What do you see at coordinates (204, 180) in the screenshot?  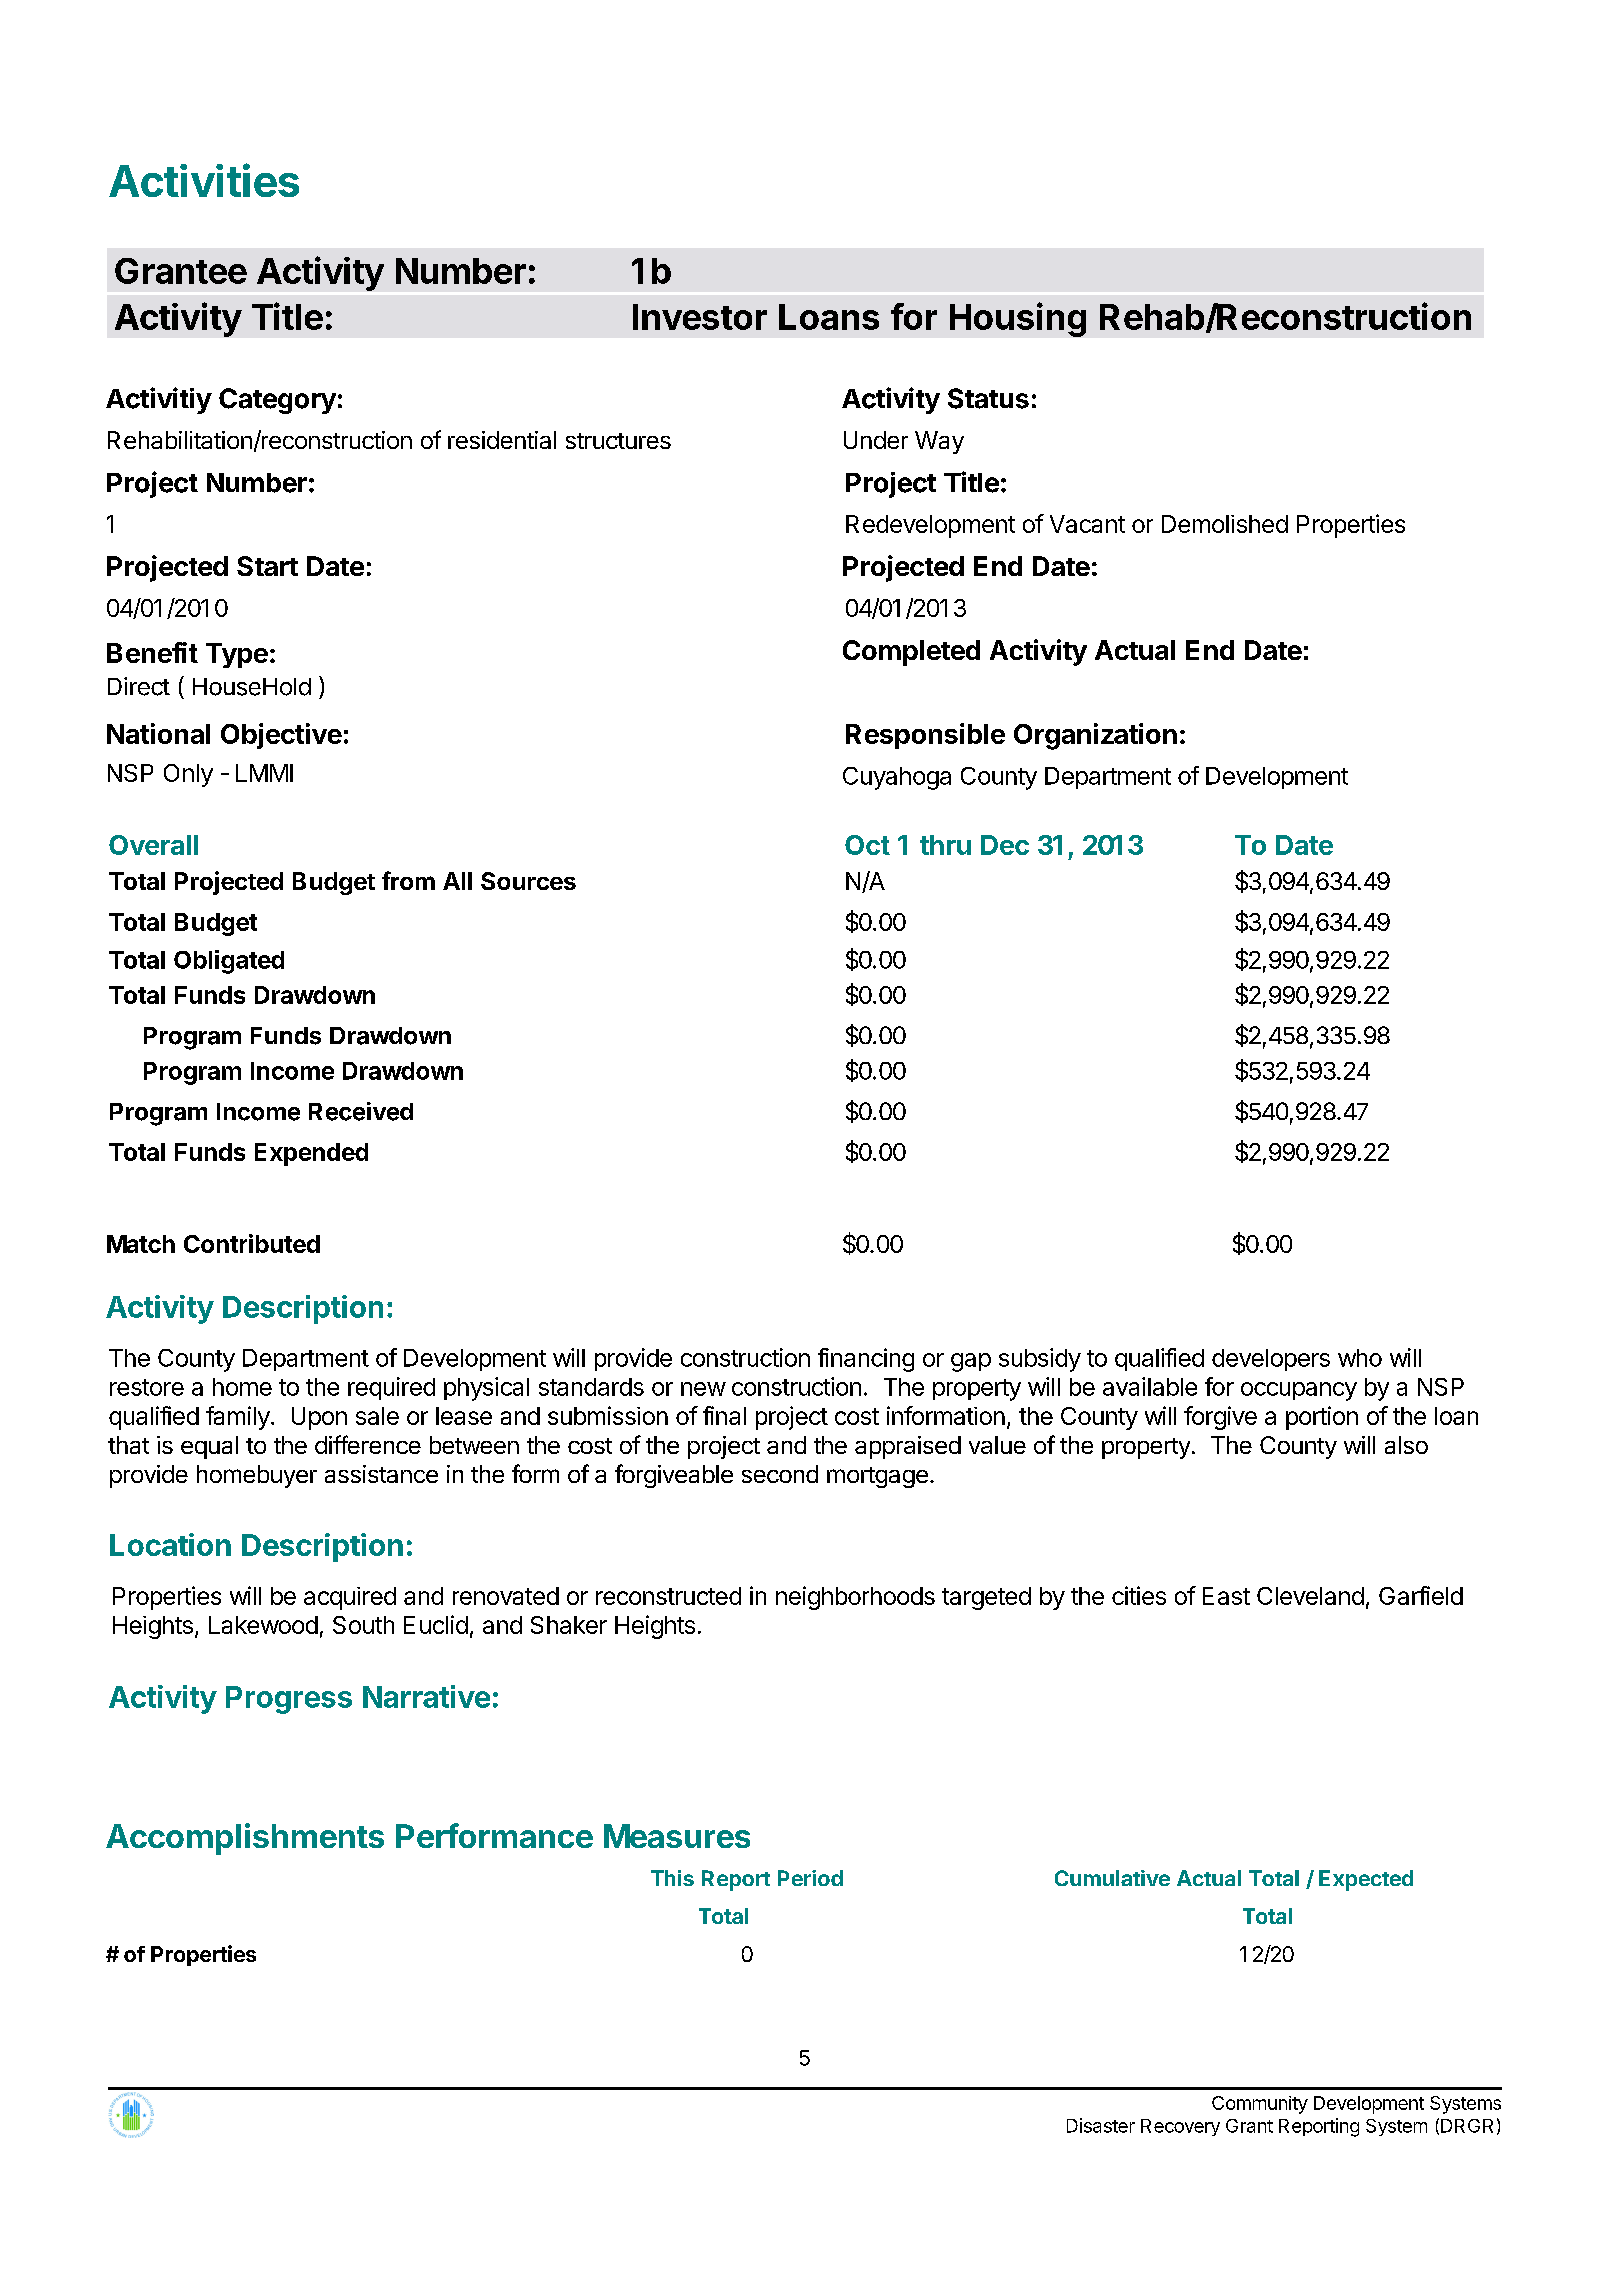 I see `Activities` at bounding box center [204, 180].
